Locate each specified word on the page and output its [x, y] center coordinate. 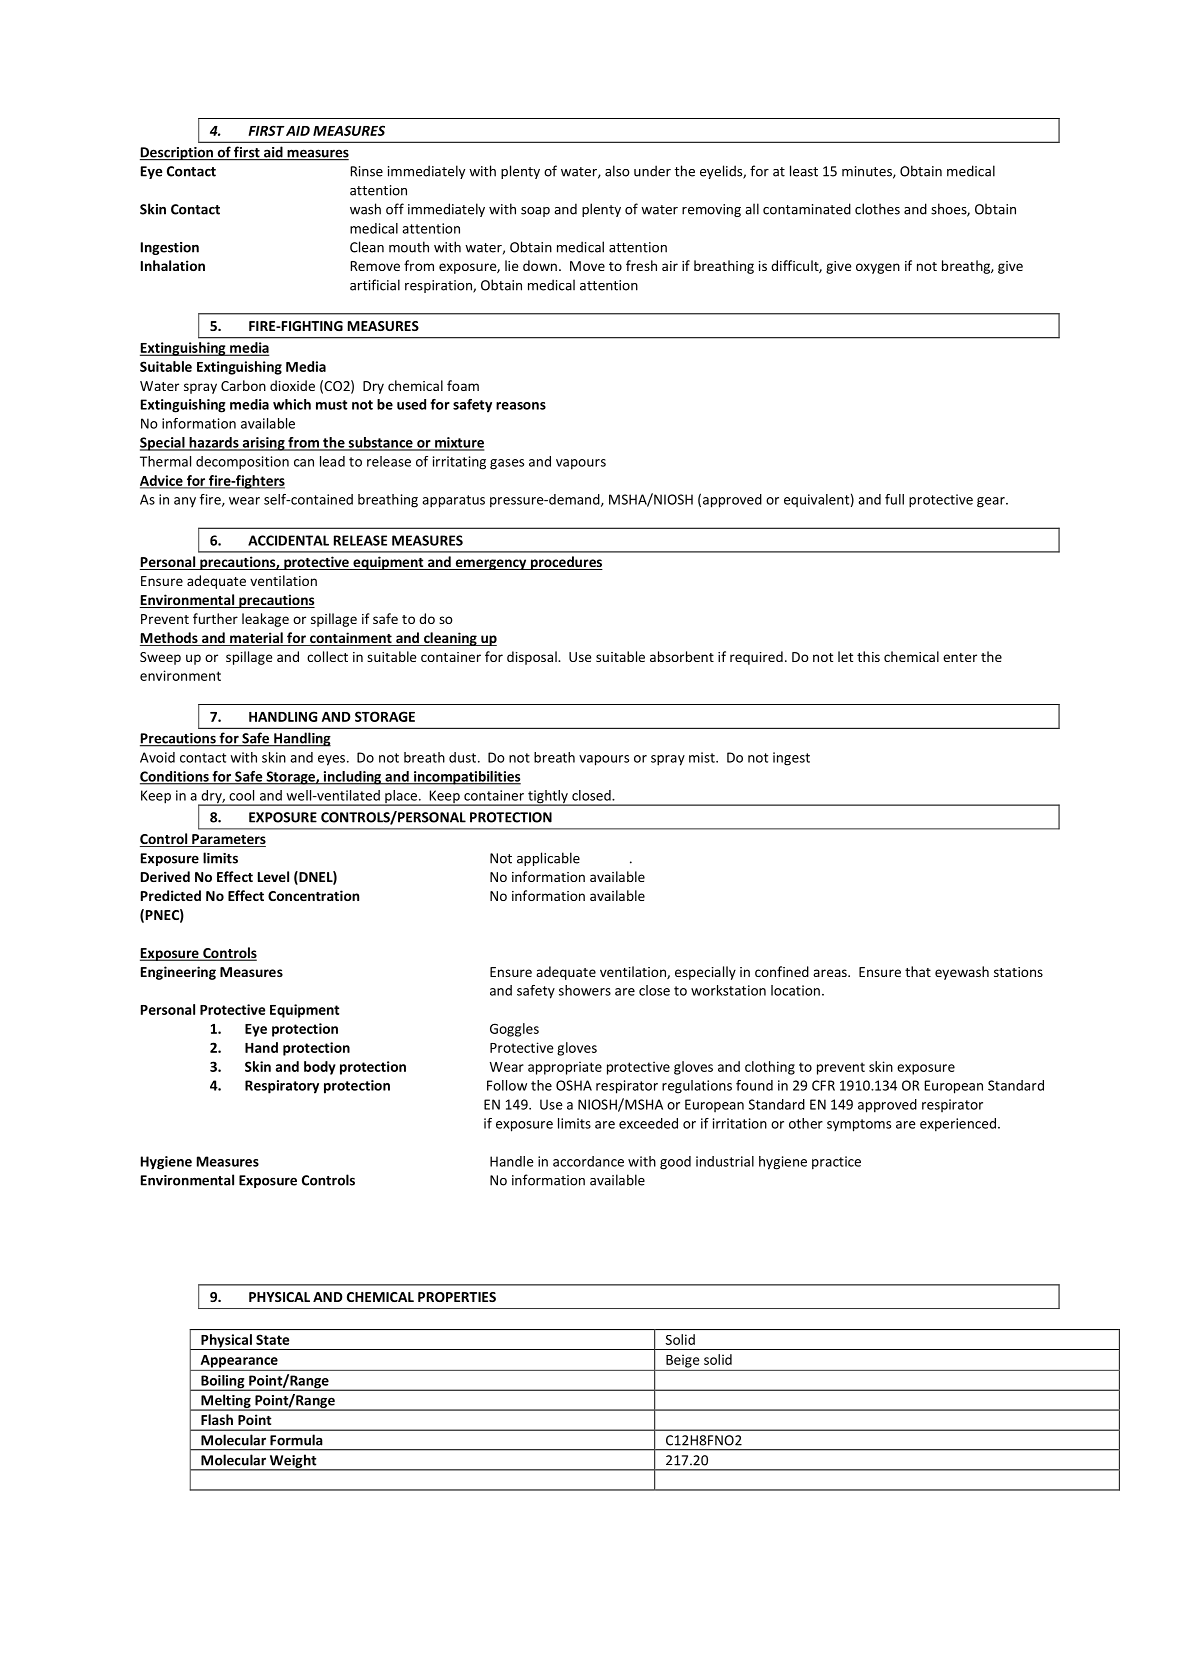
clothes [877, 209]
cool [241, 795]
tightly [548, 798]
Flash [217, 1419]
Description [178, 154]
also [617, 171]
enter [960, 657]
